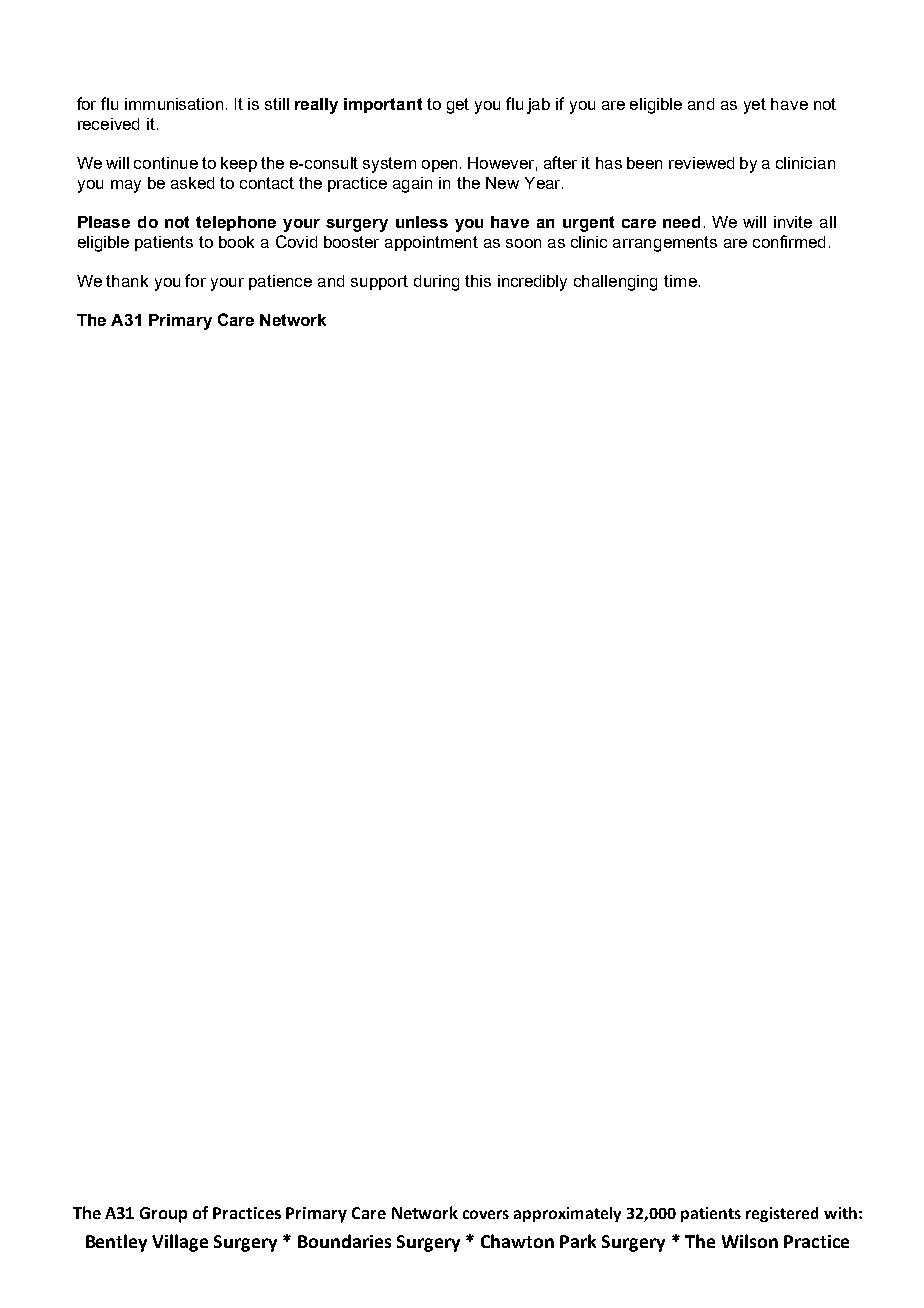 This image has width=924, height=1308. What do you see at coordinates (163, 1215) in the image?
I see `Group` at bounding box center [163, 1215].
